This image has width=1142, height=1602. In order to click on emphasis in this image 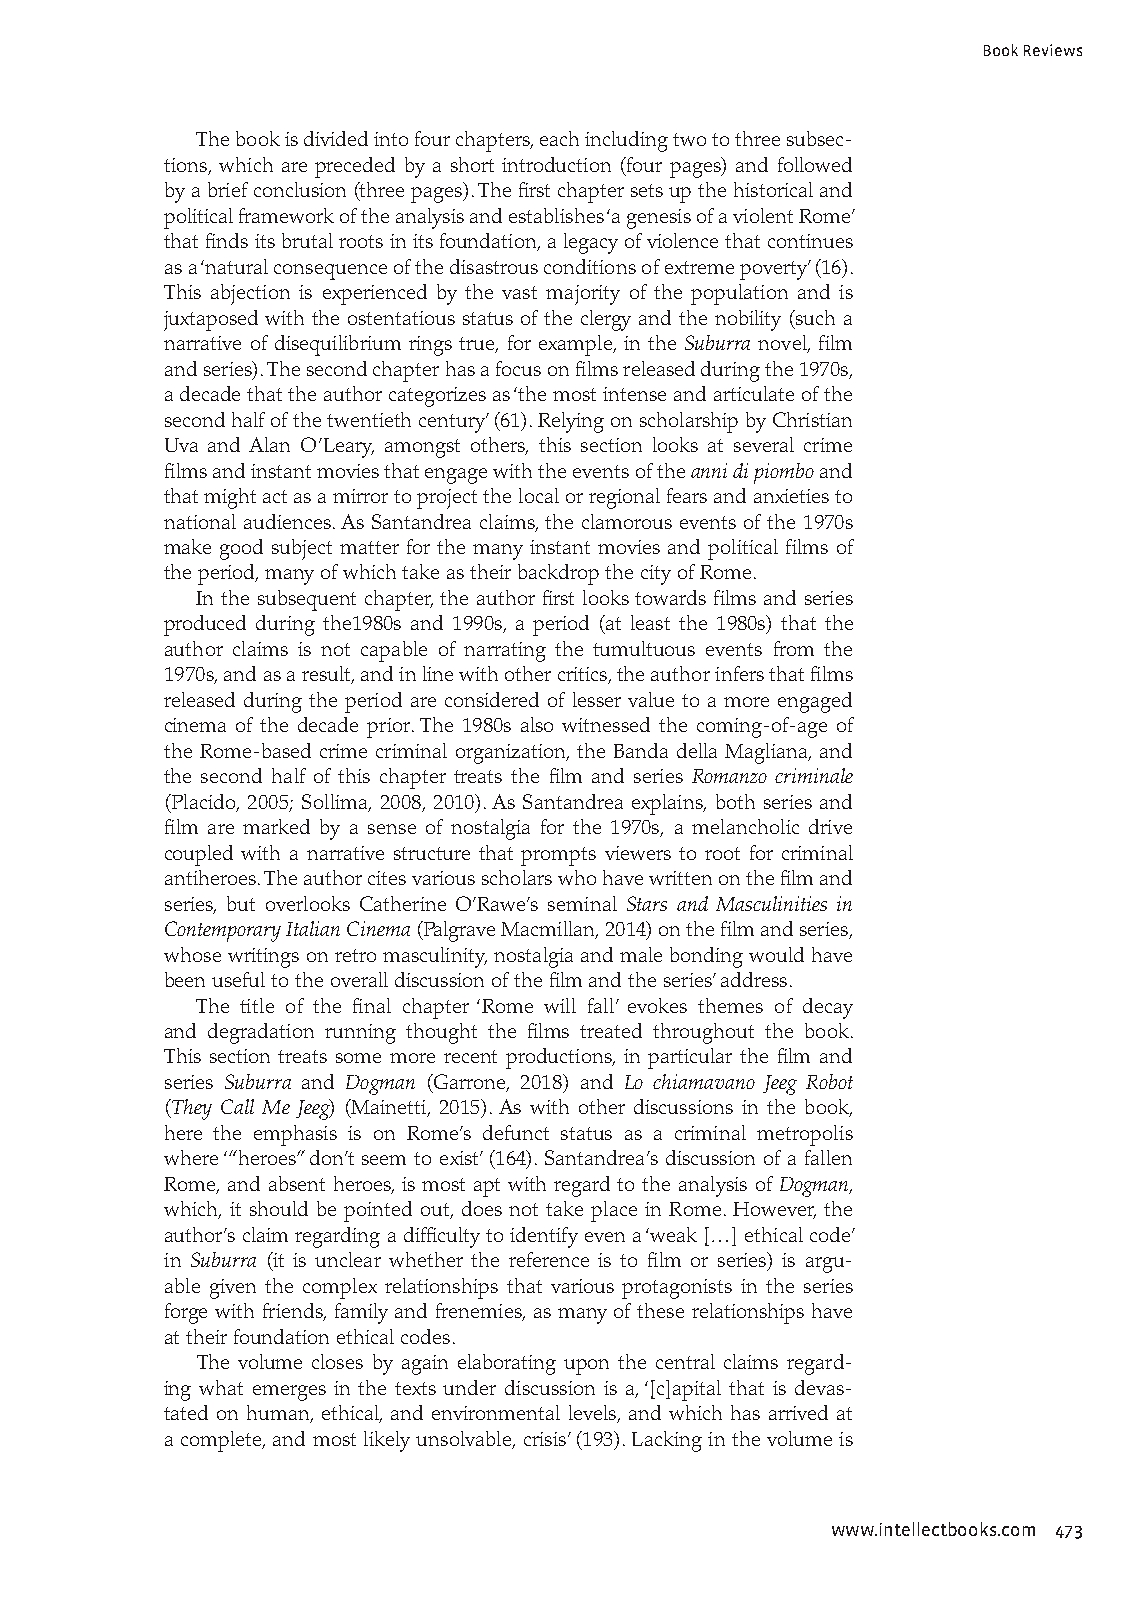, I will do `click(295, 1135)`.
